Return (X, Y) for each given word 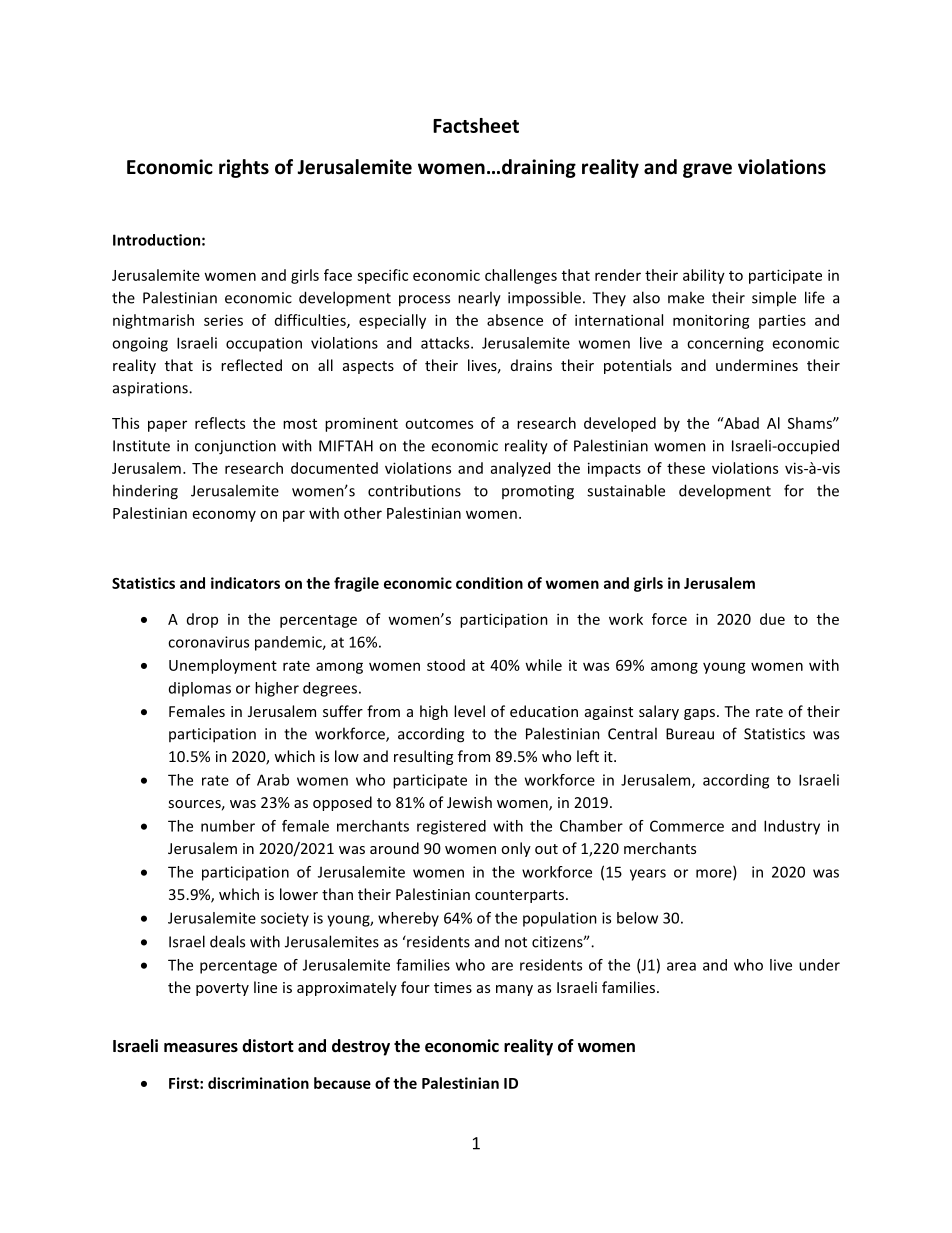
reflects (220, 423)
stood (446, 665)
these (686, 468)
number (228, 826)
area (681, 966)
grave (707, 170)
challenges (521, 276)
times (453, 987)
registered (451, 827)
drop (202, 620)
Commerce (687, 826)
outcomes (439, 424)
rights (244, 168)
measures (201, 1048)
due (772, 619)
